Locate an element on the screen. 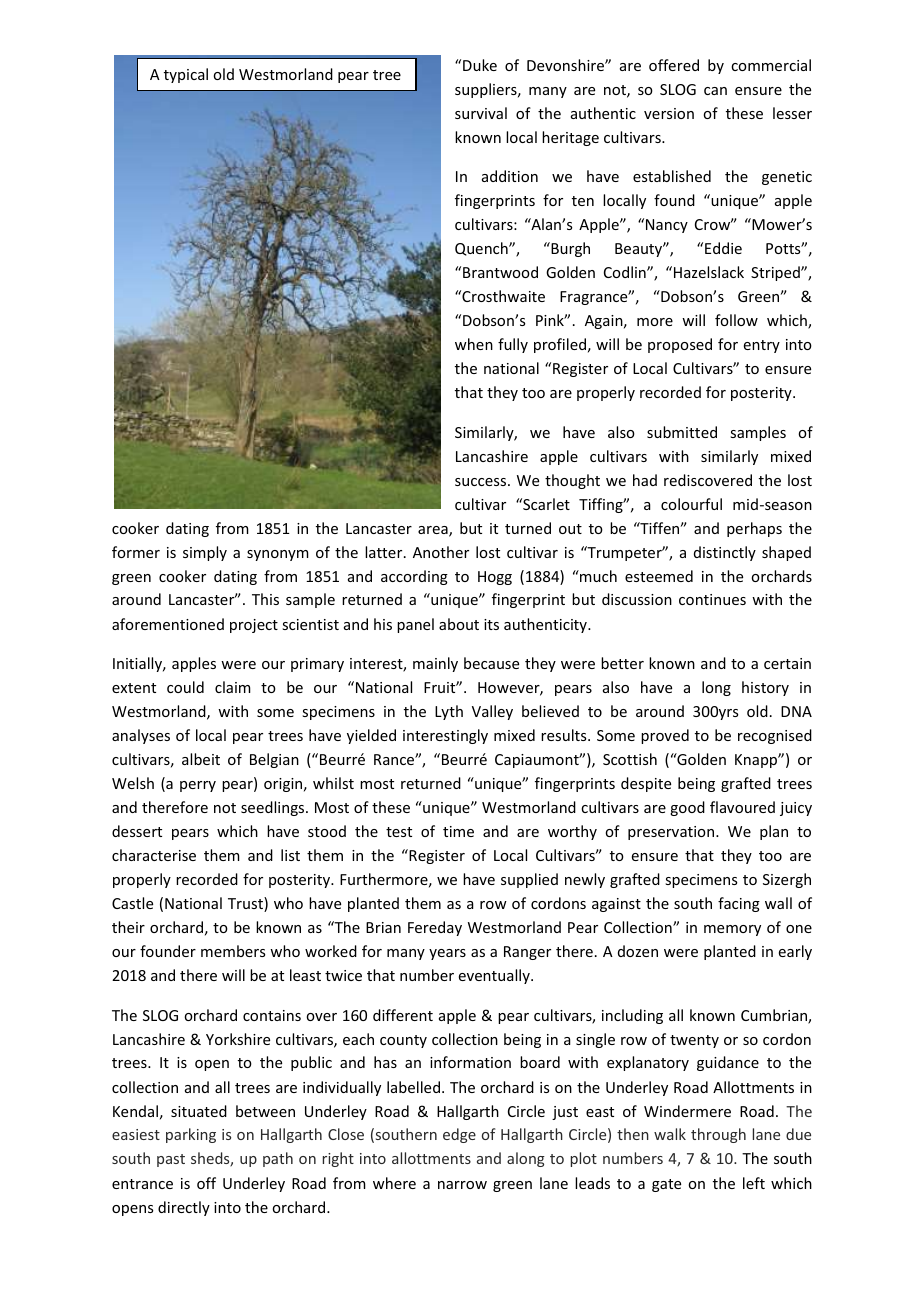 Image resolution: width=924 pixels, height=1308 pixels. past is located at coordinates (171, 1160).
